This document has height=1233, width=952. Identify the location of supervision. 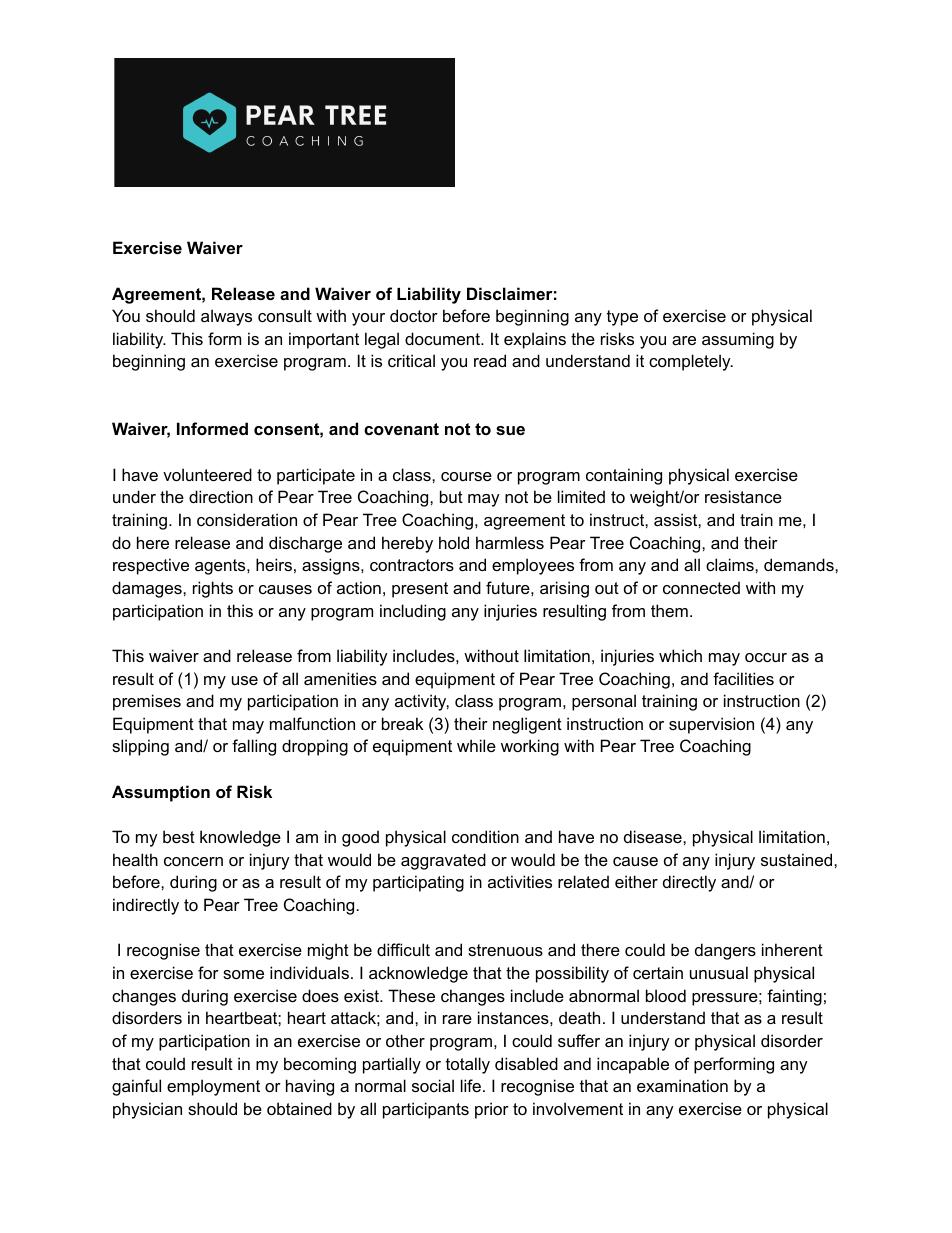
(711, 725).
